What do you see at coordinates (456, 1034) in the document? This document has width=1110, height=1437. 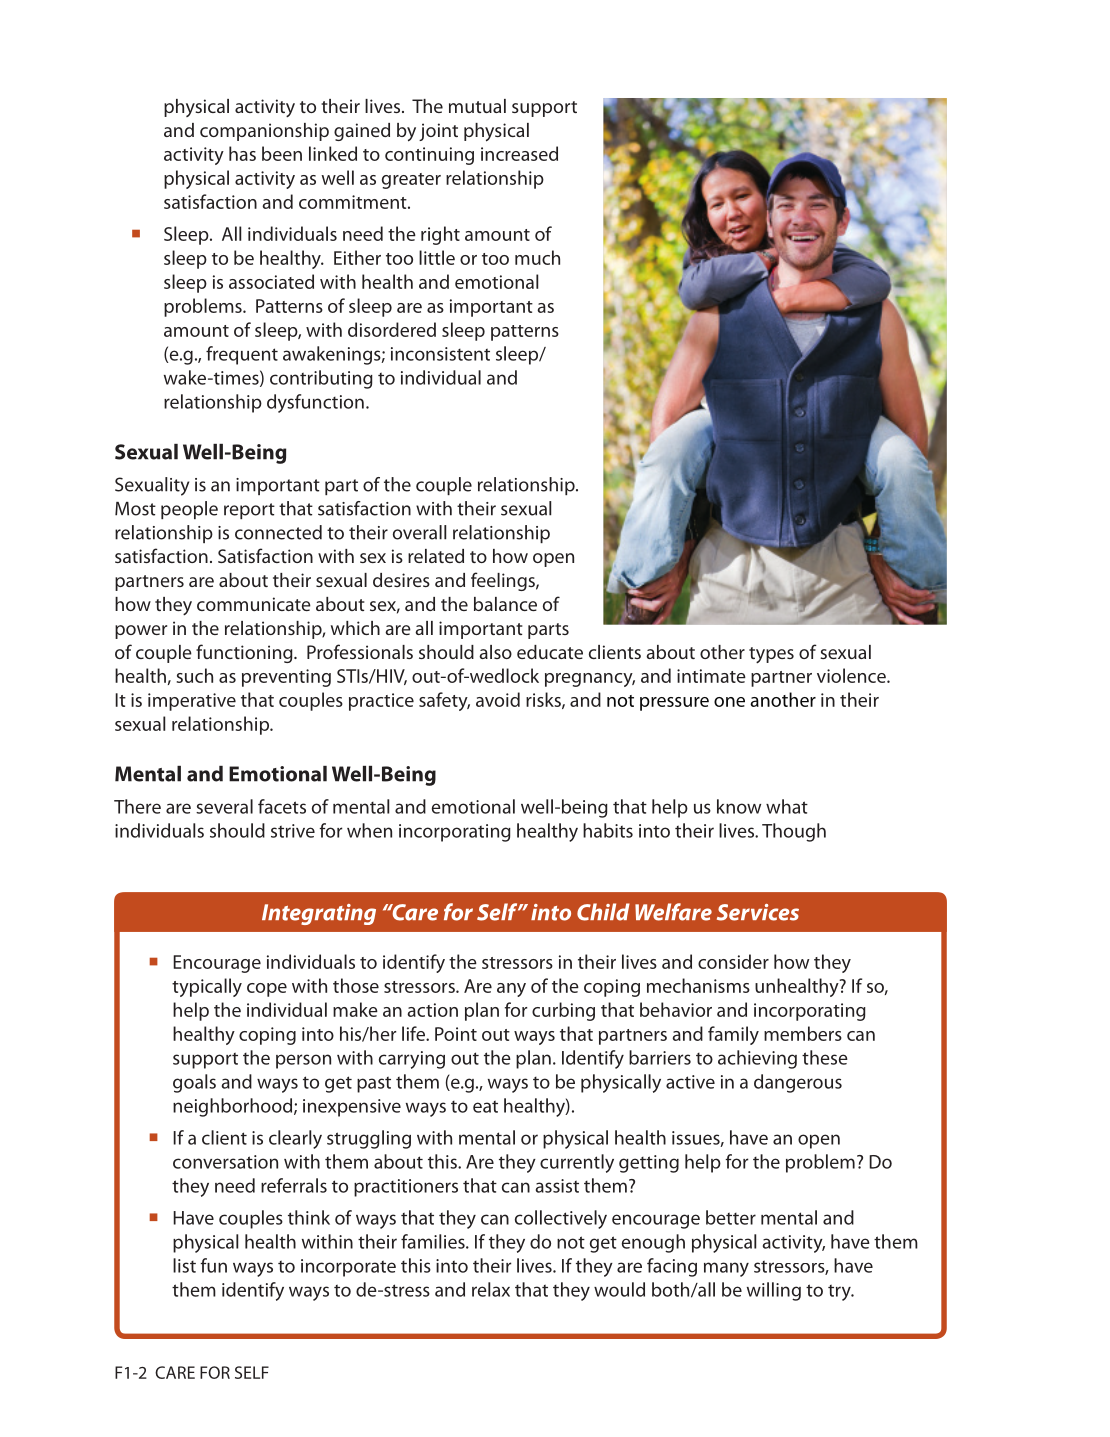 I see `Point` at bounding box center [456, 1034].
